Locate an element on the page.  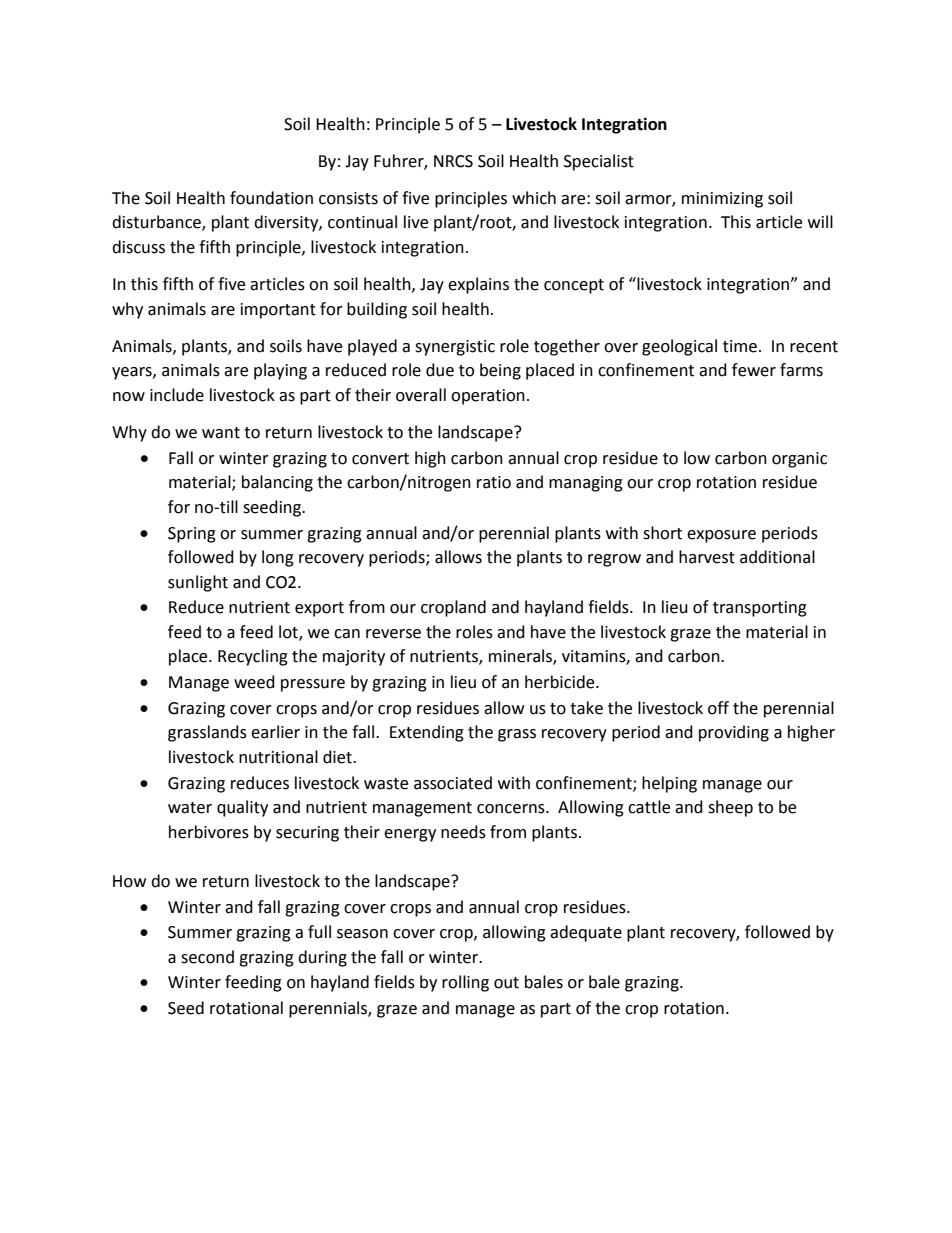
Extending is located at coordinates (427, 733).
